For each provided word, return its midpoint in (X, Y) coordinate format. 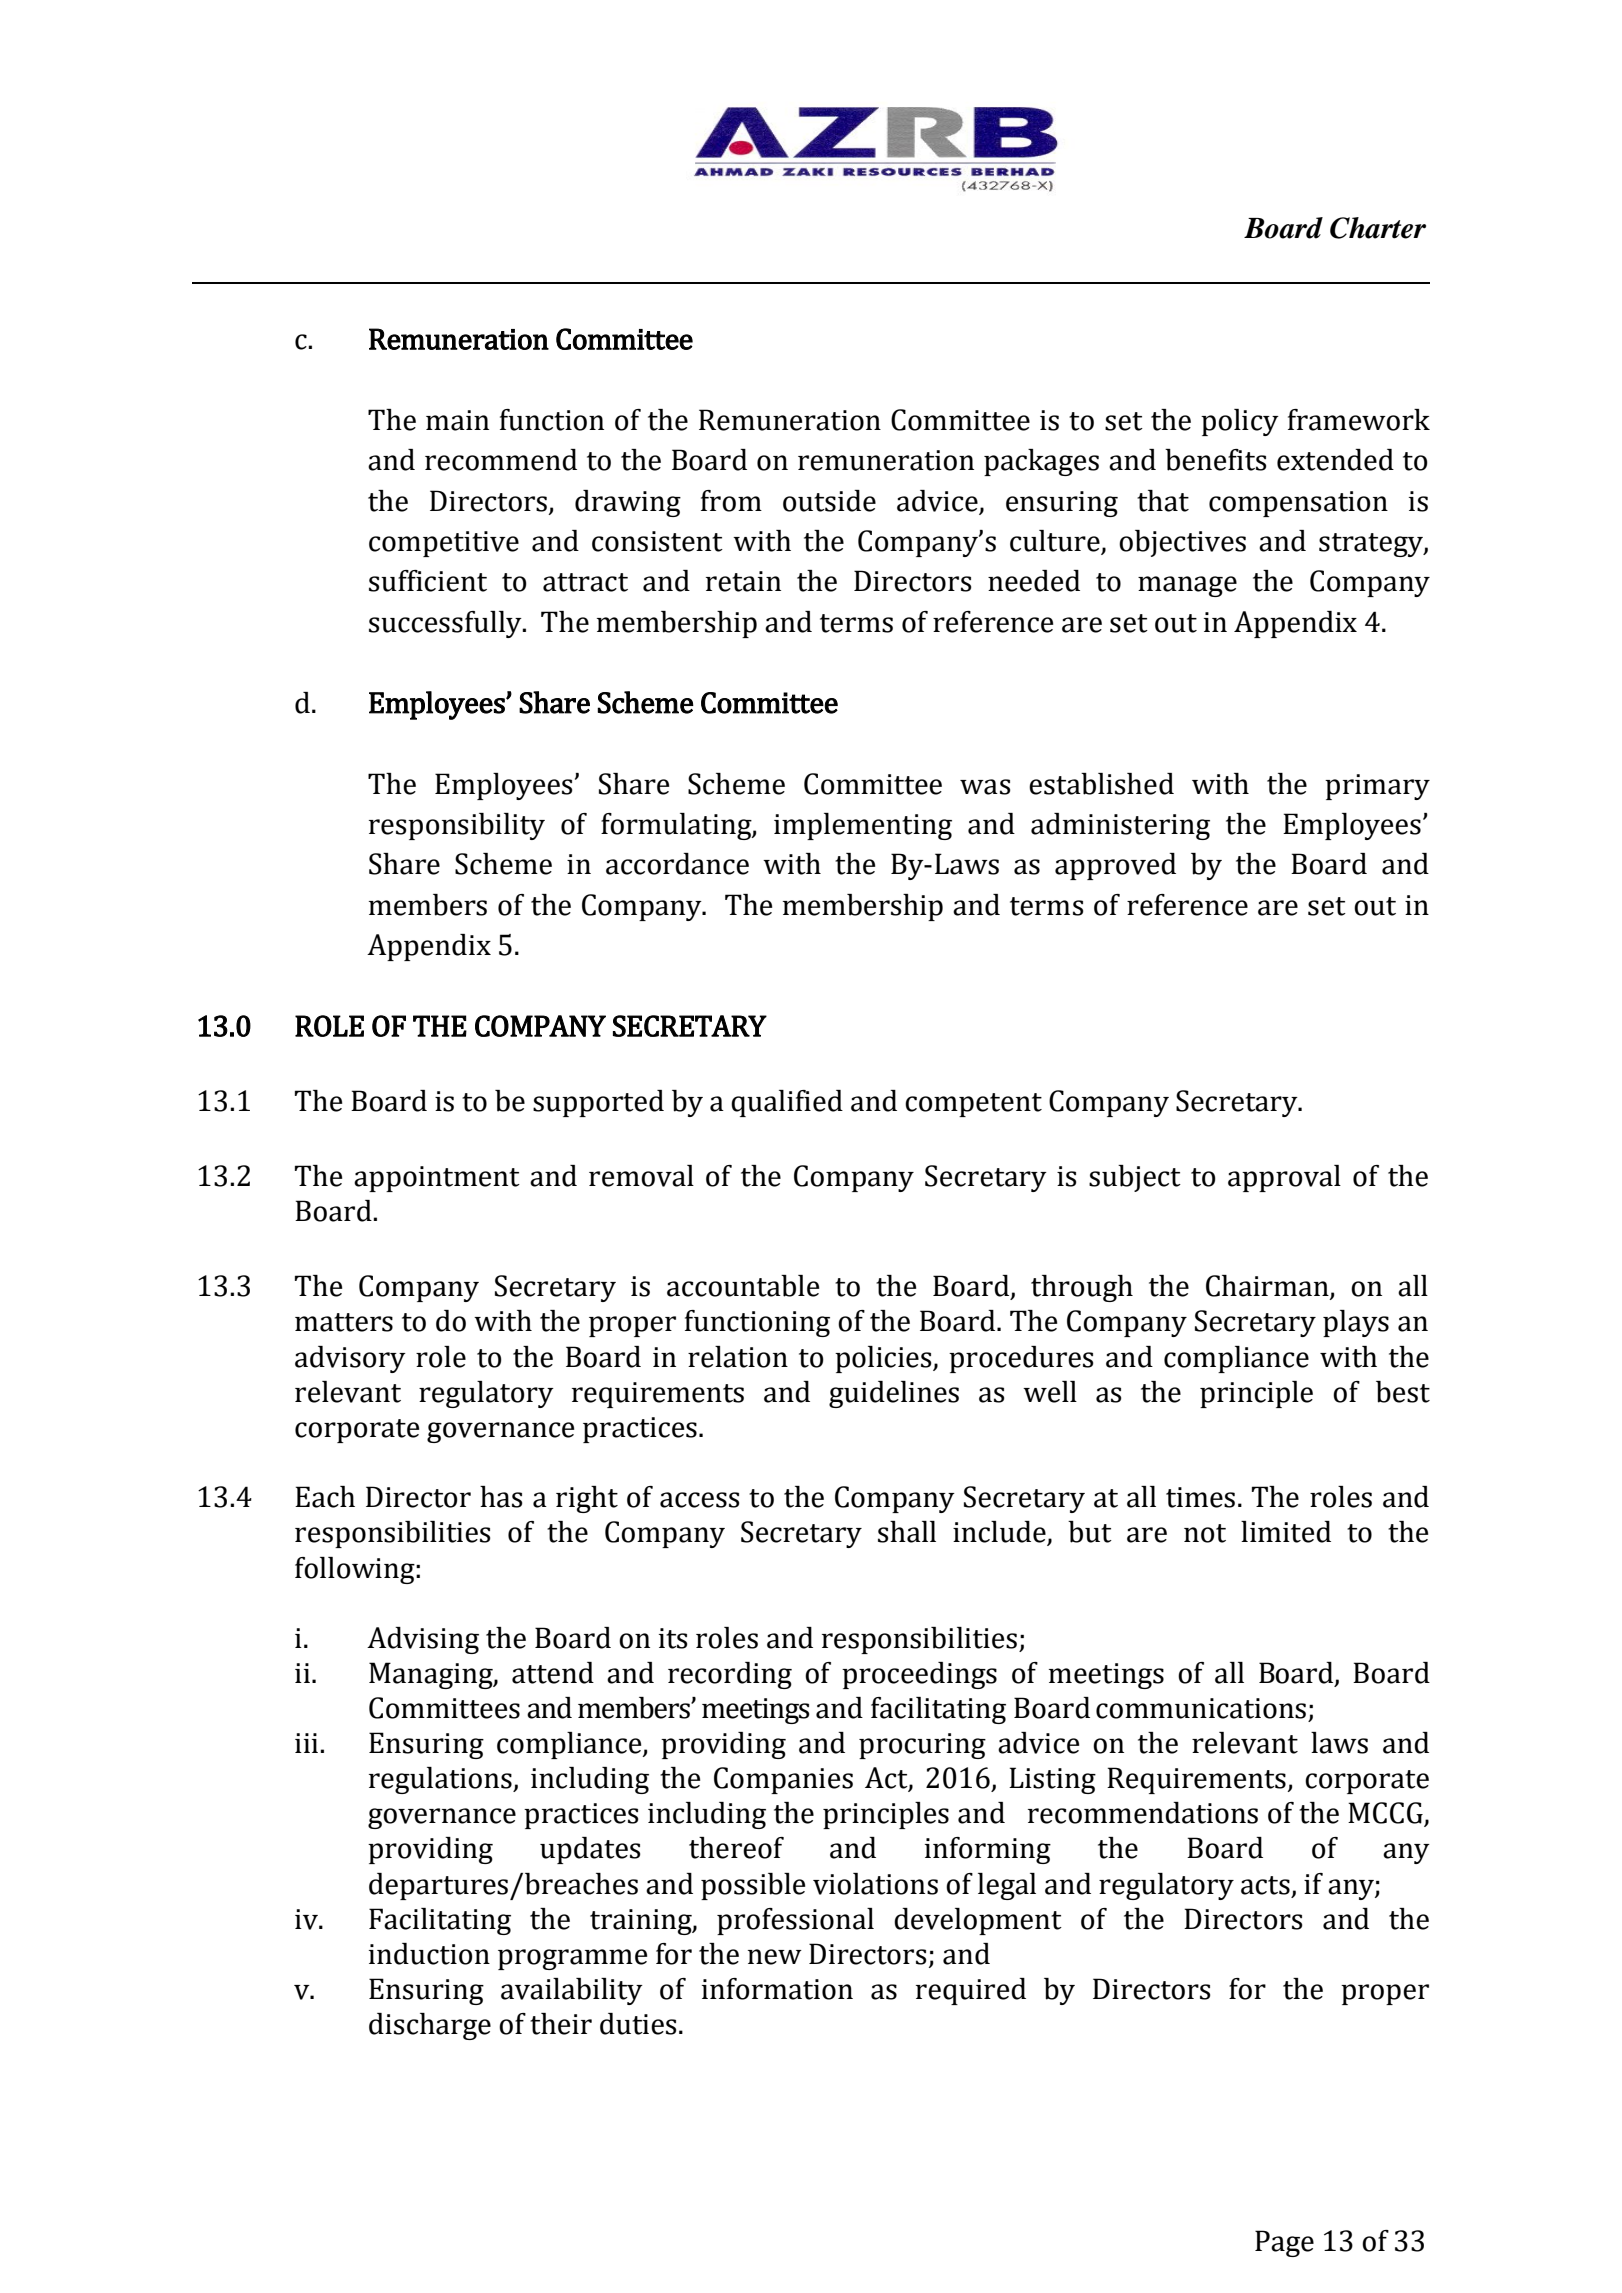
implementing (863, 826)
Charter (1378, 228)
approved (1115, 866)
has (501, 1497)
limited (1286, 1532)
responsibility (457, 826)
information (777, 1989)
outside (829, 501)
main (457, 420)
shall (907, 1532)
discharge (430, 2026)
